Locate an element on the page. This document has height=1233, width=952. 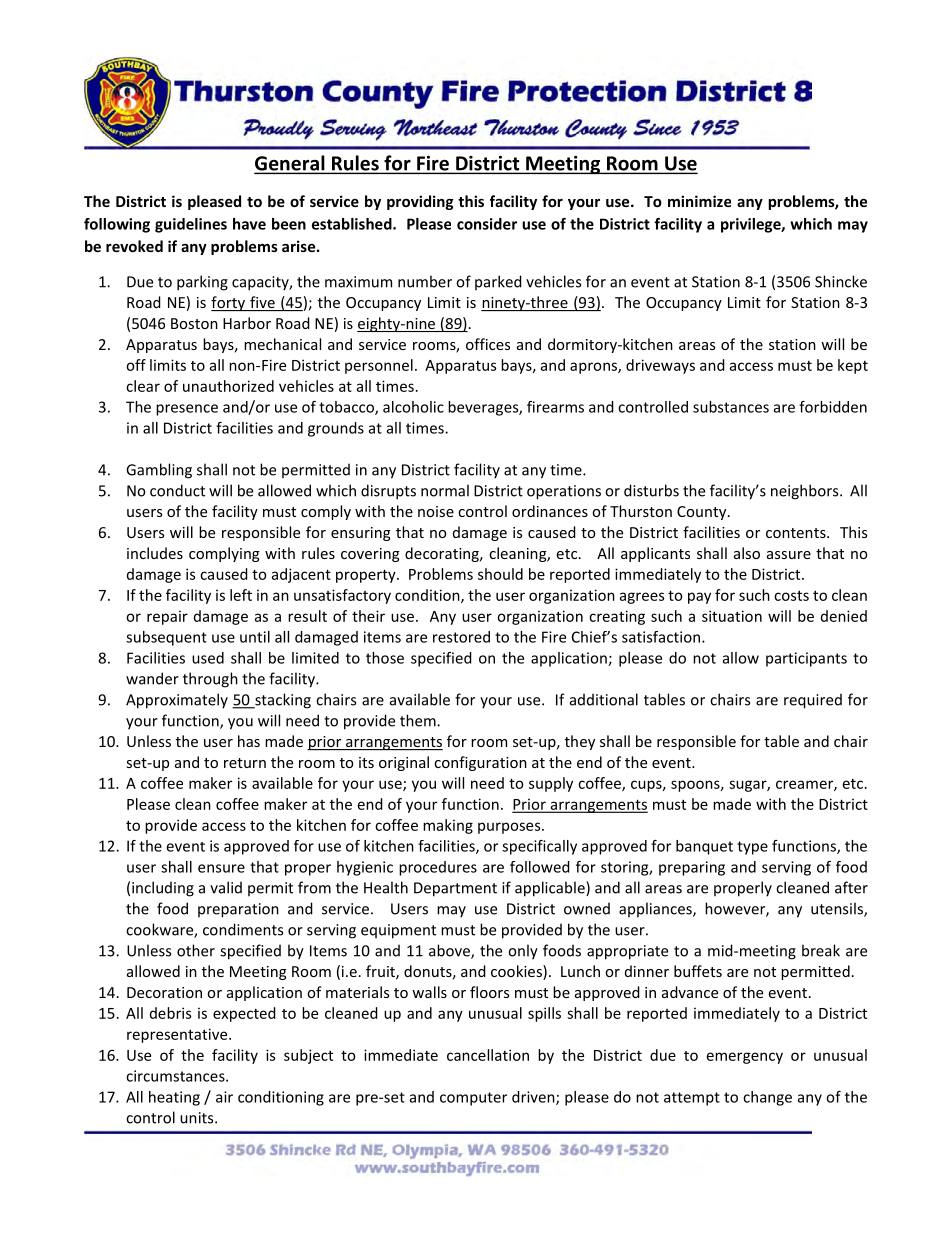
consider is located at coordinates (487, 224).
